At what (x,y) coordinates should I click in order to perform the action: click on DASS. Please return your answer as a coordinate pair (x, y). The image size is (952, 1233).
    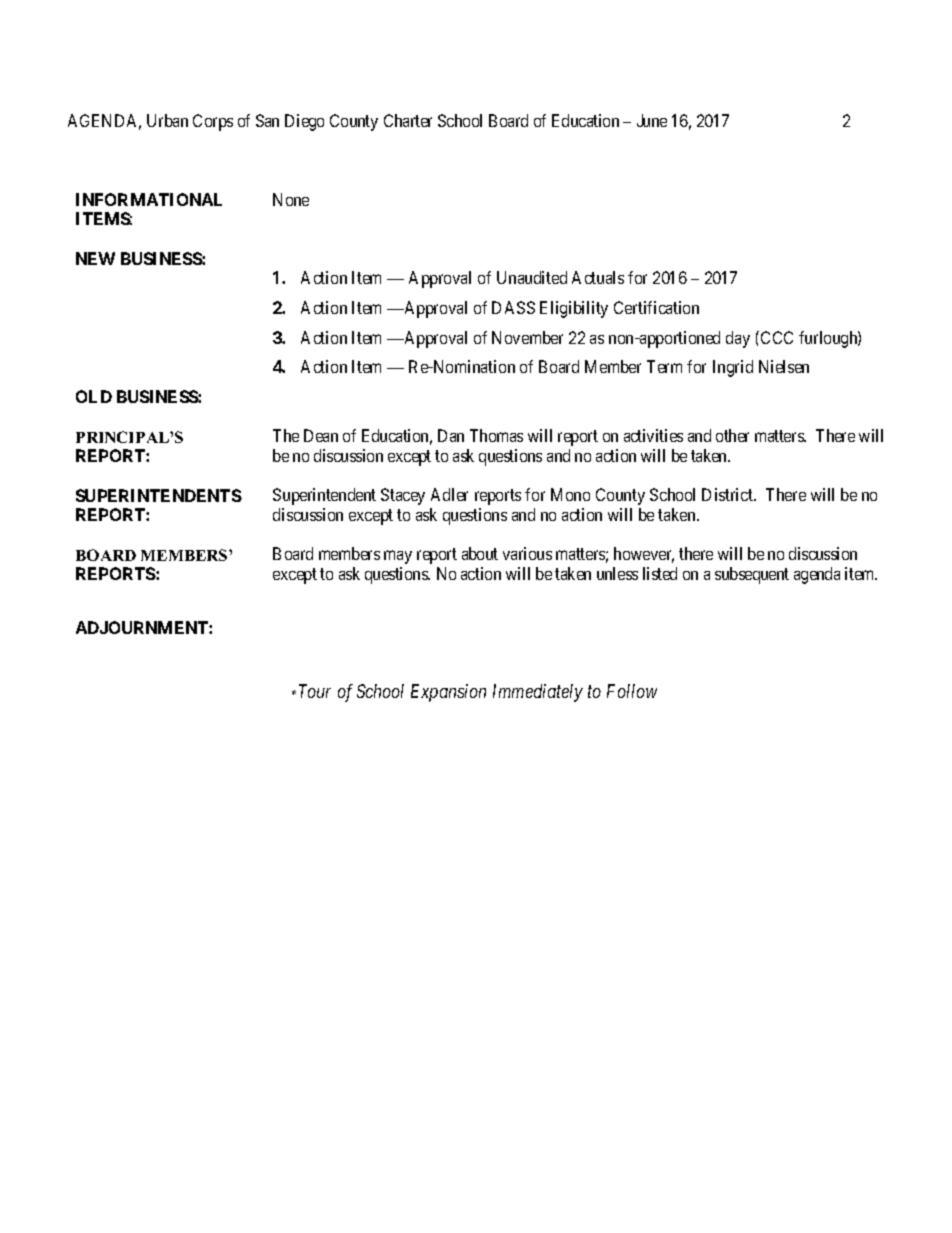
    Looking at the image, I should click on (513, 307).
